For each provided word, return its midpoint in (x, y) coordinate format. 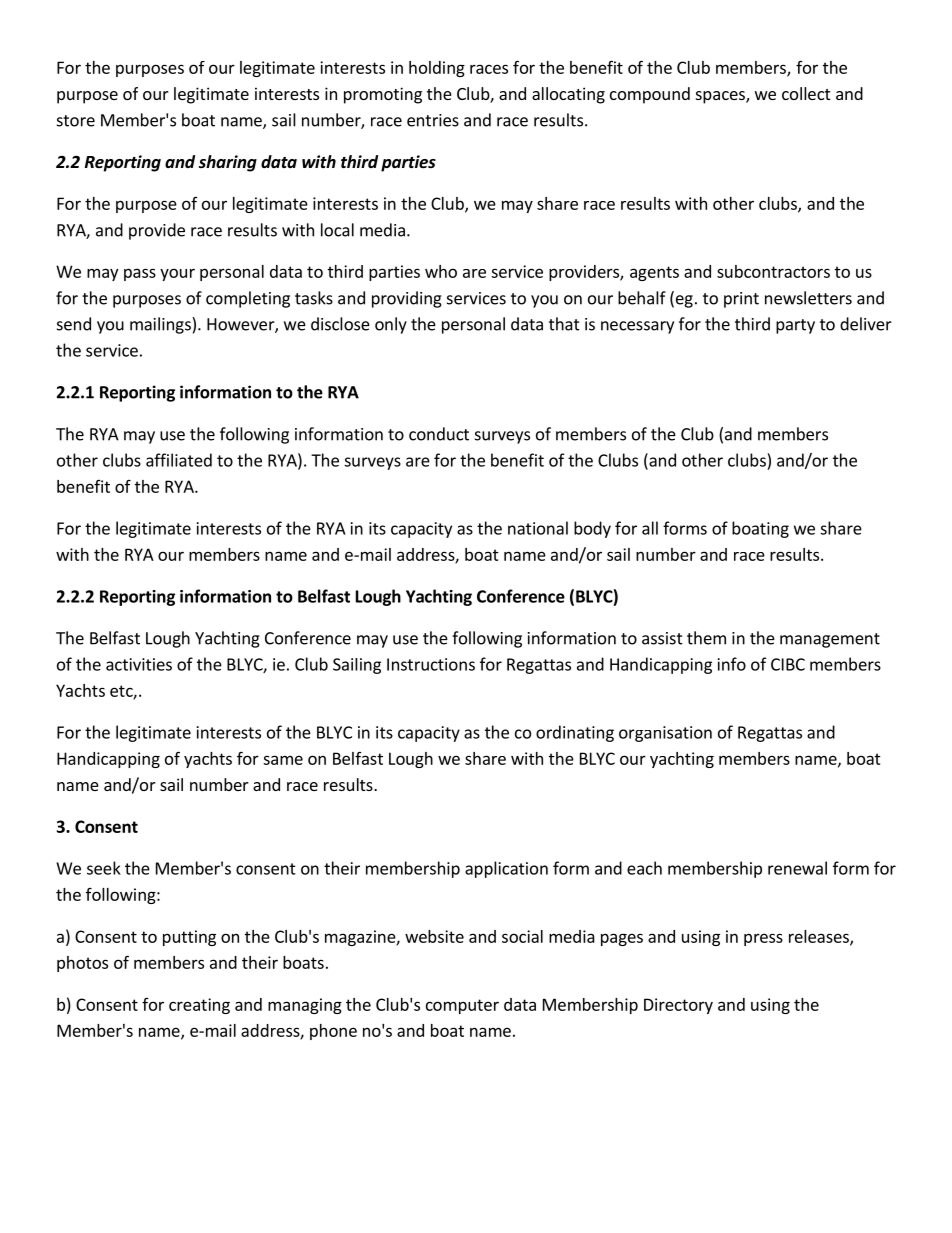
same (283, 760)
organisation (665, 734)
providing (407, 299)
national (538, 528)
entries (433, 120)
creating (199, 1006)
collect (806, 93)
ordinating (575, 733)
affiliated (179, 460)
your (177, 274)
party (795, 326)
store (76, 121)
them (706, 638)
